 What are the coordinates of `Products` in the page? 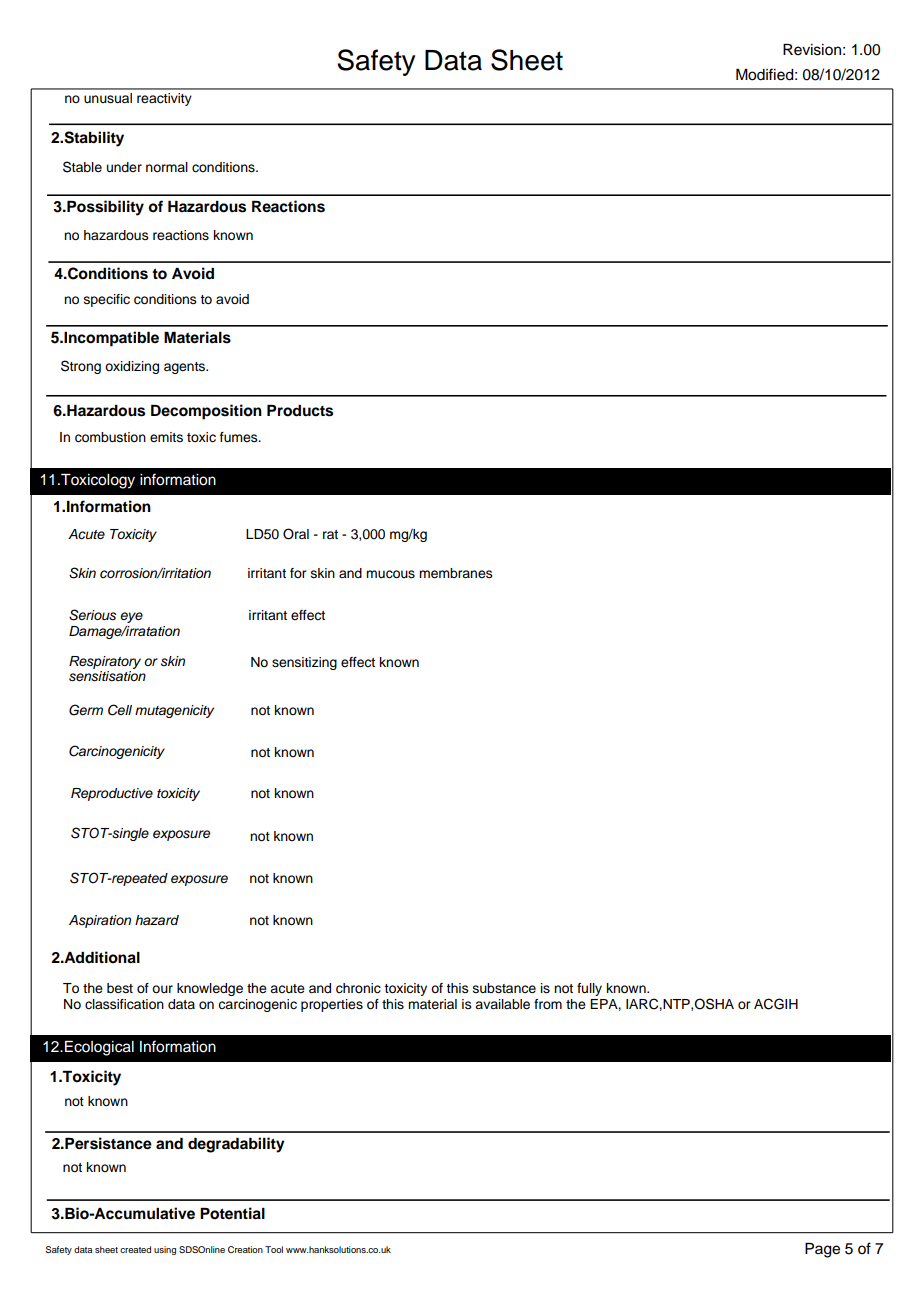 It's located at (300, 411).
